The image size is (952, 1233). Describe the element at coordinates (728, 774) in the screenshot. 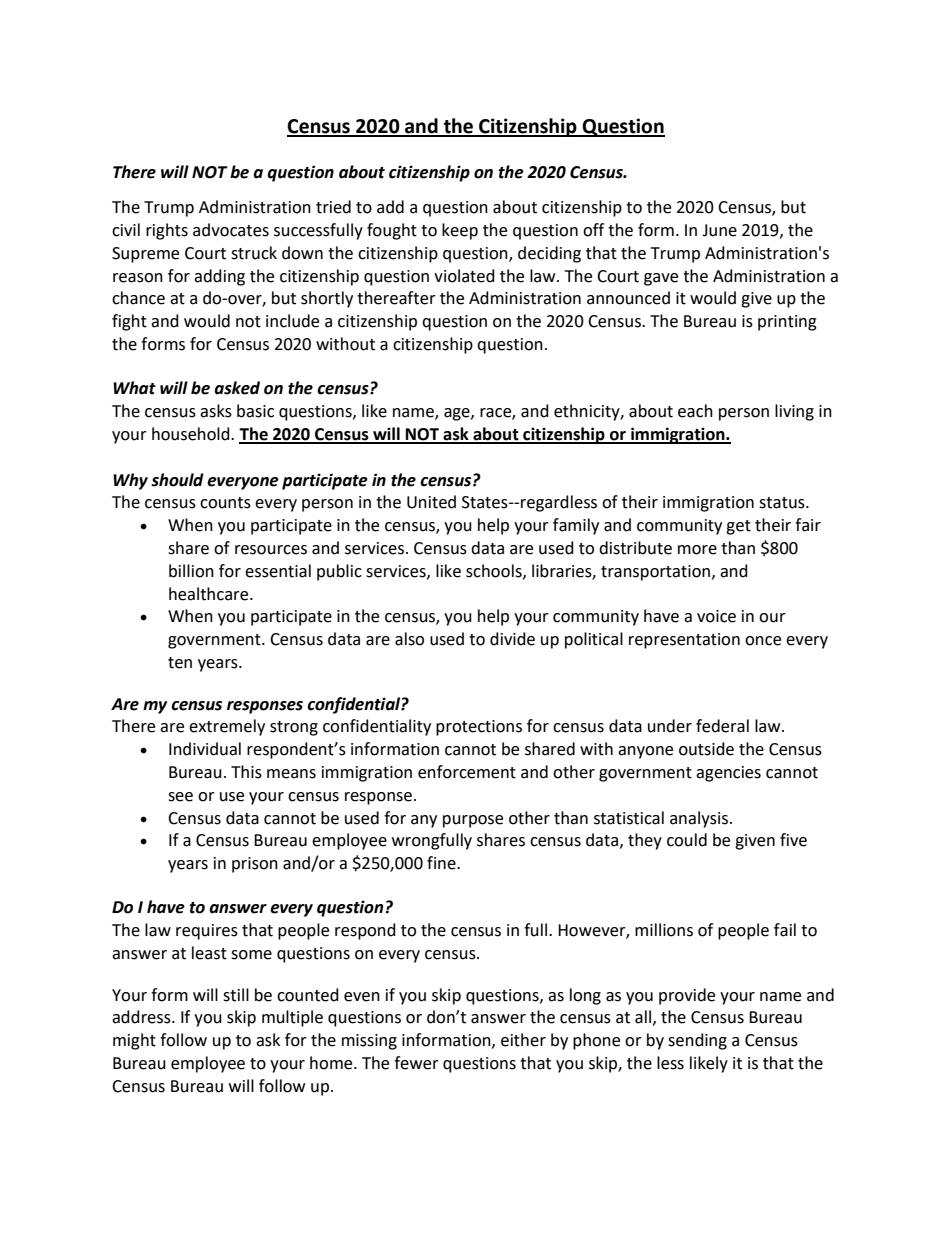

I see `agencies` at that location.
